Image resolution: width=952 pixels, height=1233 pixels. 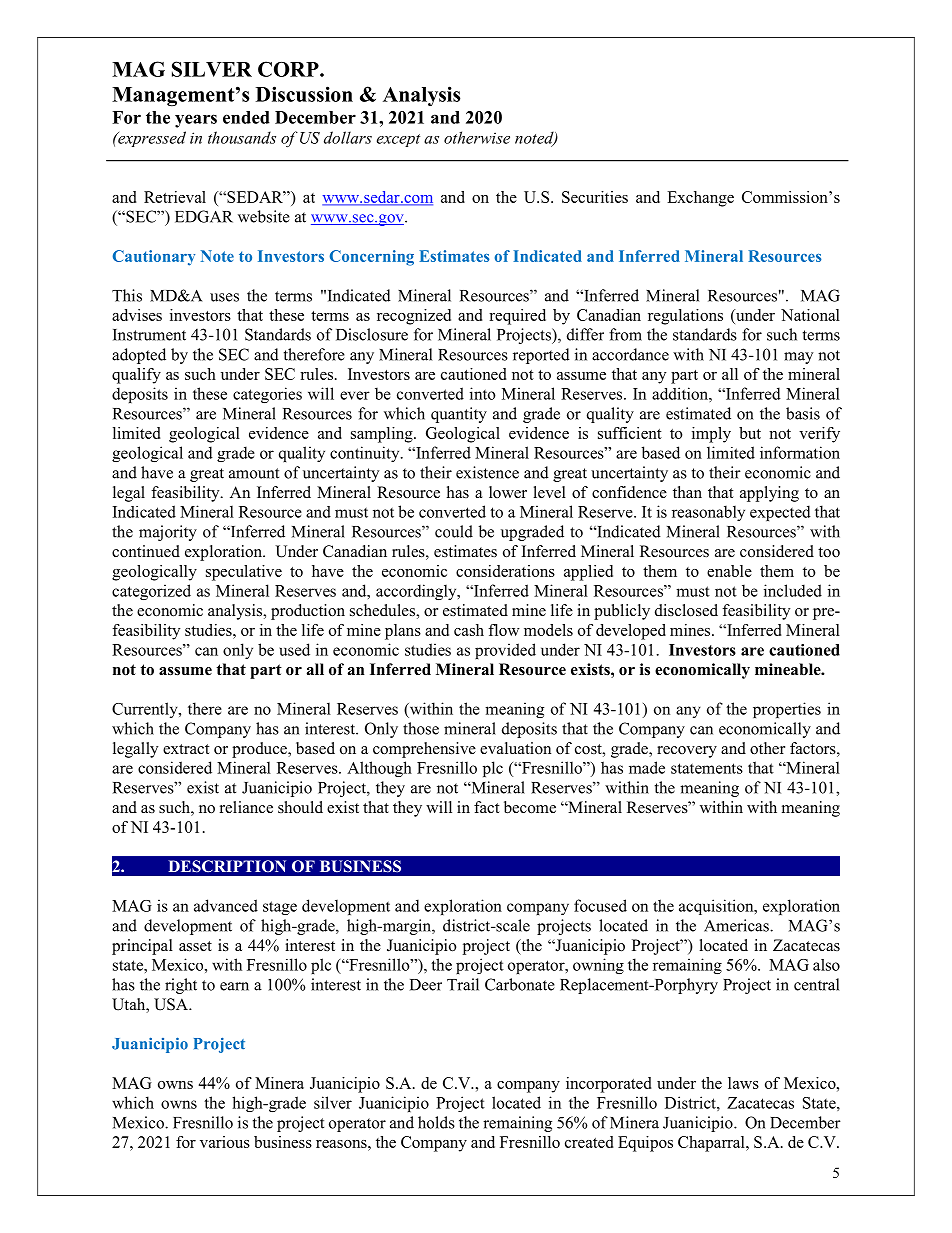 What do you see at coordinates (267, 395) in the screenshot?
I see `categories` at bounding box center [267, 395].
